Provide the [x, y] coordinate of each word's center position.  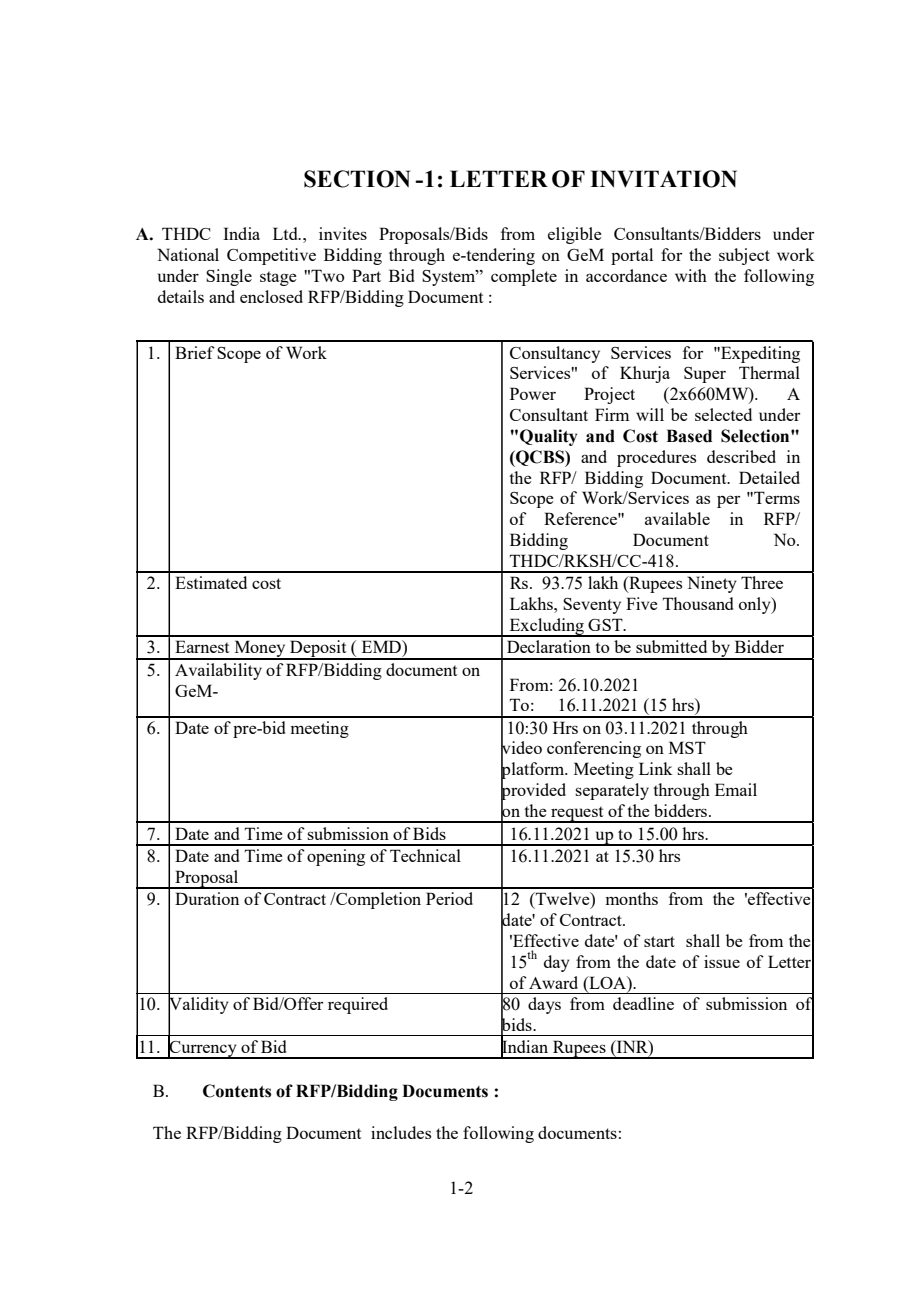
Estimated [211, 582]
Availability [218, 671]
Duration [207, 898]
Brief [195, 352]
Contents [237, 1091]
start [659, 941]
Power [533, 393]
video [521, 748]
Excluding [546, 627]
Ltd [286, 233]
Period [449, 898]
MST [687, 747]
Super [705, 375]
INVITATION [663, 179]
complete [524, 277]
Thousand [698, 603]
